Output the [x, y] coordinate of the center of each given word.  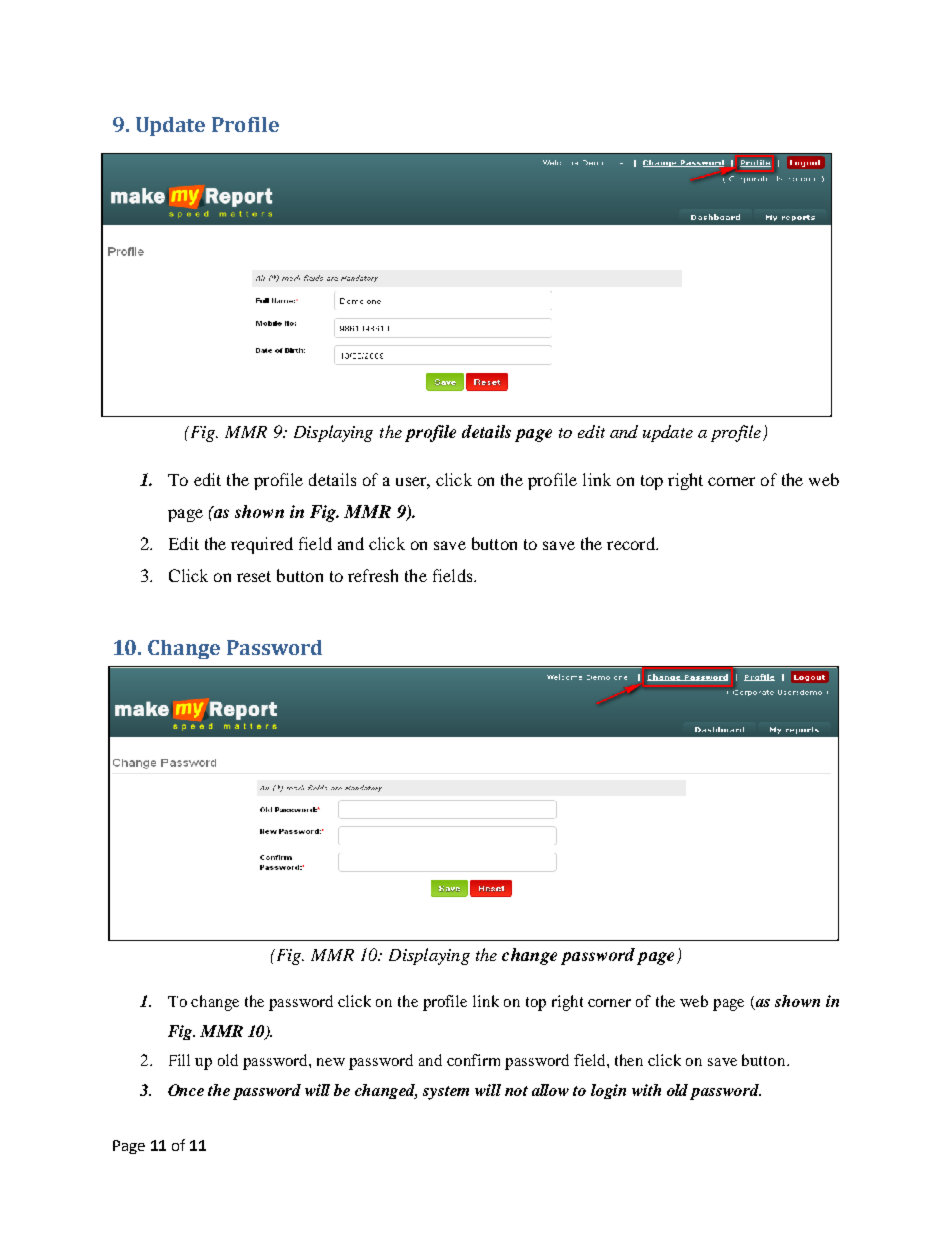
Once [186, 1090]
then [629, 1060]
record [632, 543]
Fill [179, 1060]
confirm [473, 1060]
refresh [373, 575]
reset [254, 576]
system [446, 1093]
